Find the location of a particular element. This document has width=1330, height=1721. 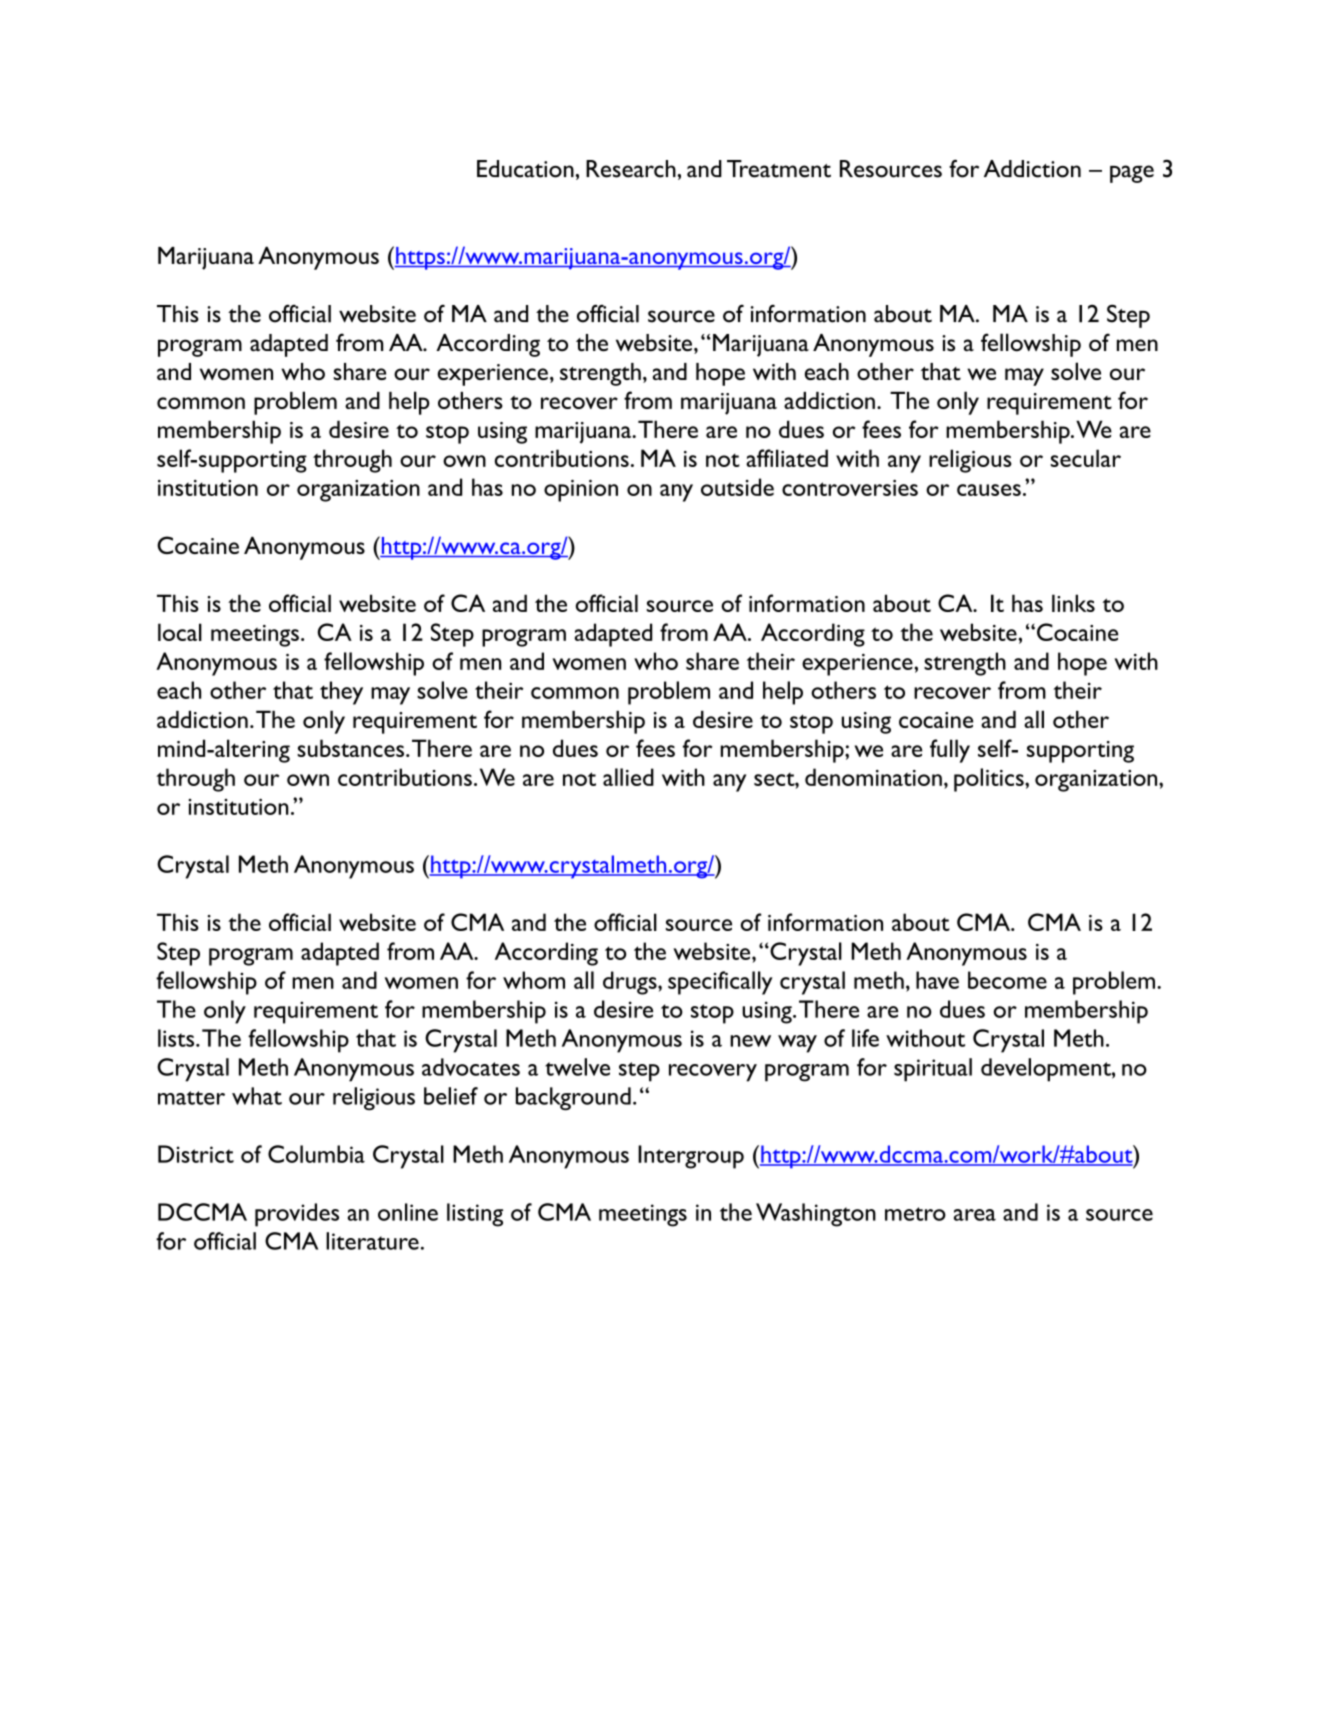

Research is located at coordinates (631, 169).
